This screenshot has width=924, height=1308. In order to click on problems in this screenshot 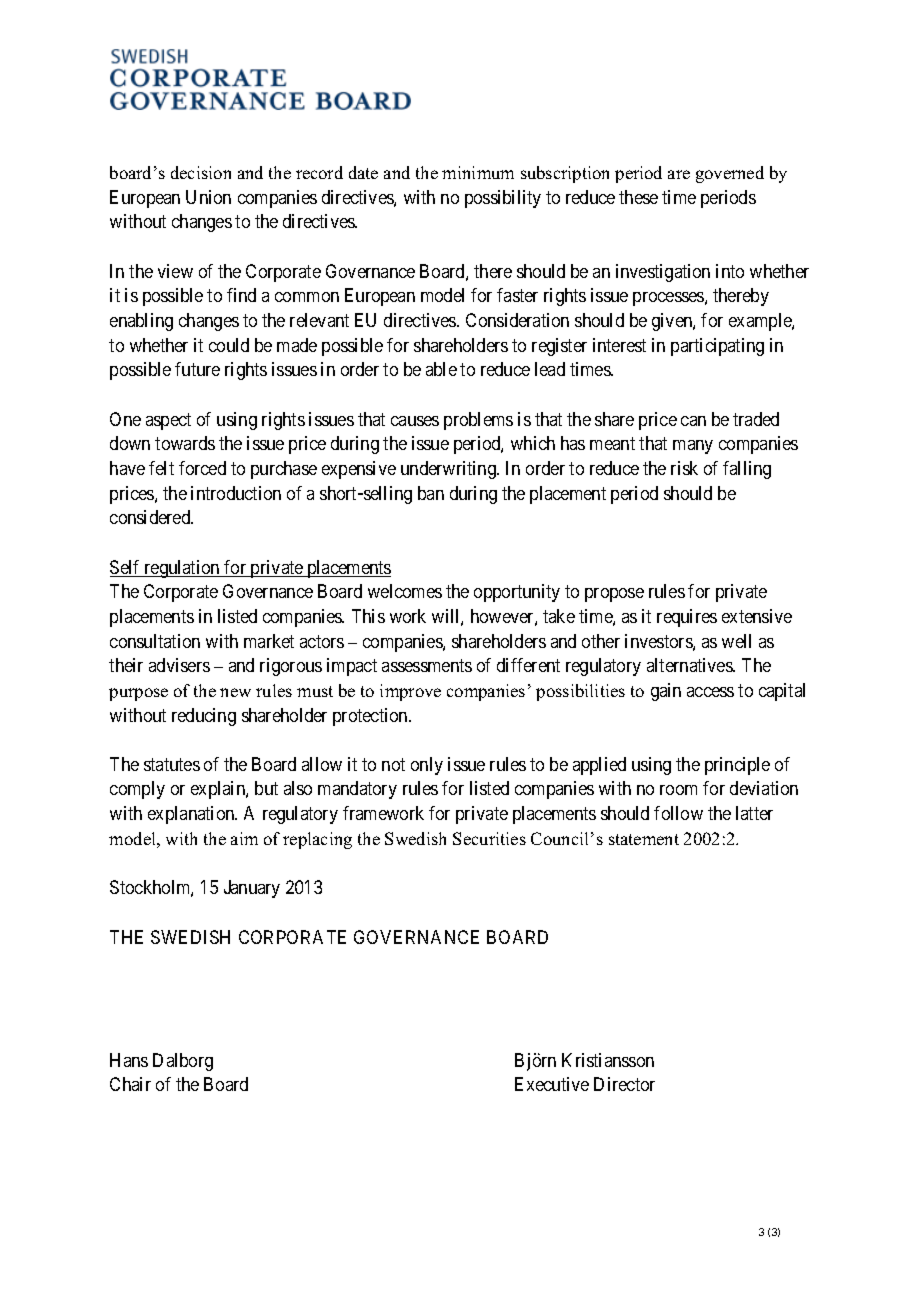, I will do `click(478, 421)`.
